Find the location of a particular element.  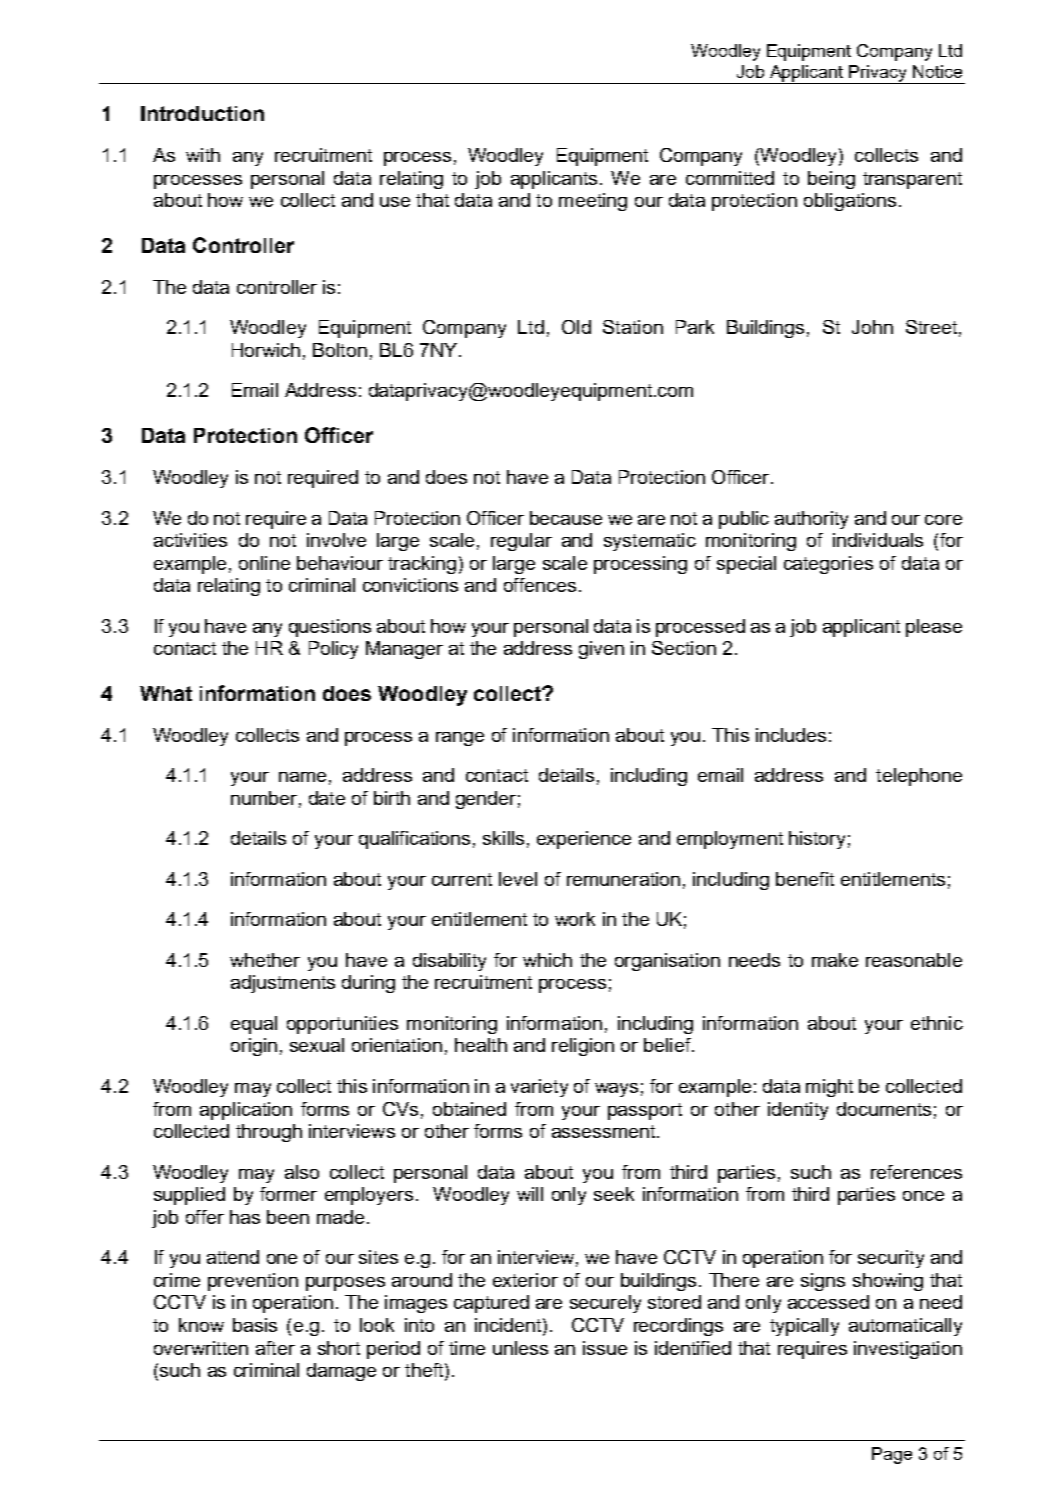

number is located at coordinates (264, 798).
